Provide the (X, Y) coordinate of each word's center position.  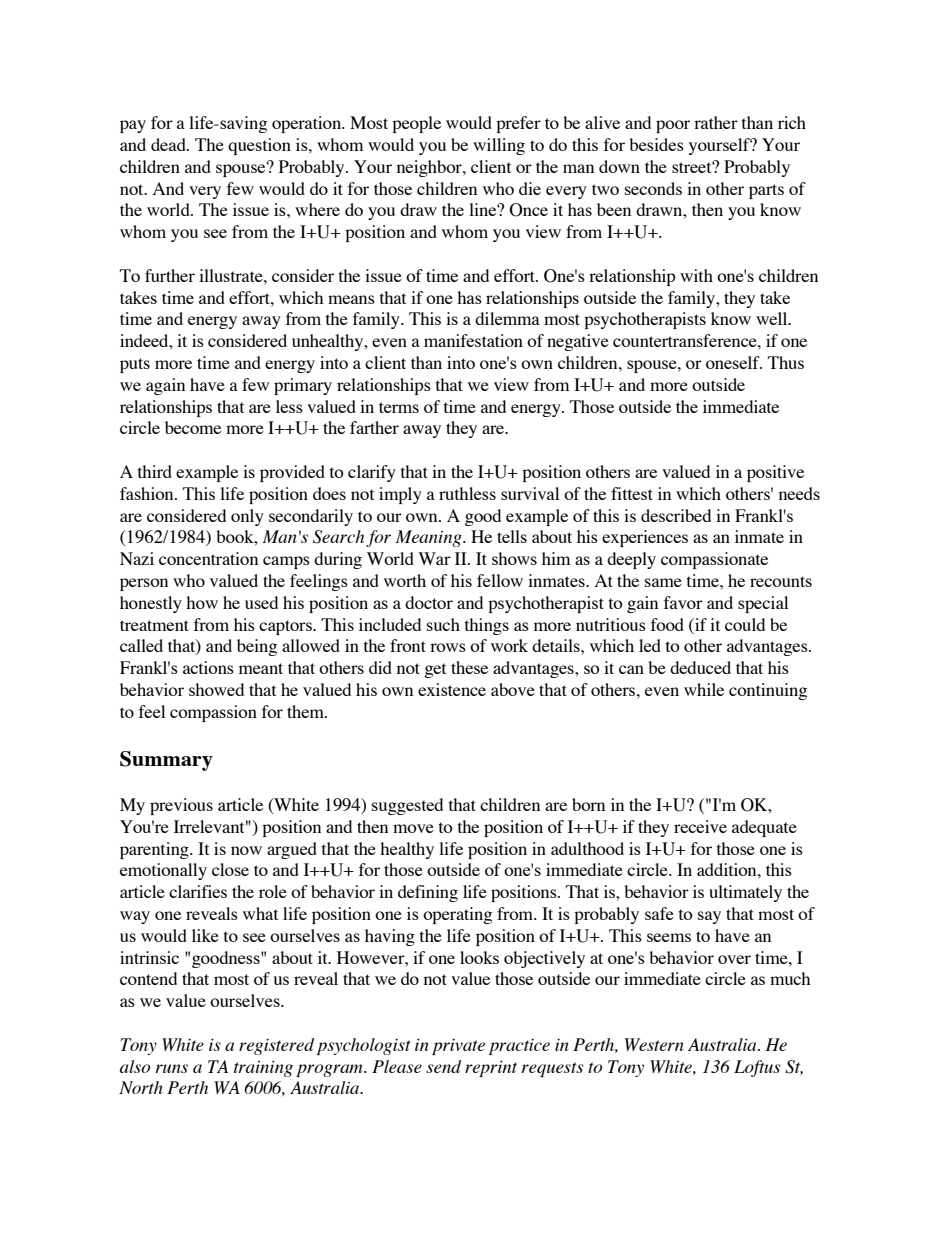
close (230, 869)
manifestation (473, 340)
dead (169, 144)
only (247, 517)
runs (172, 1068)
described (676, 515)
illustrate (232, 275)
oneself (734, 362)
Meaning (429, 538)
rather (716, 122)
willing (499, 146)
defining (428, 893)
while (704, 689)
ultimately (745, 893)
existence (452, 689)
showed (216, 689)
